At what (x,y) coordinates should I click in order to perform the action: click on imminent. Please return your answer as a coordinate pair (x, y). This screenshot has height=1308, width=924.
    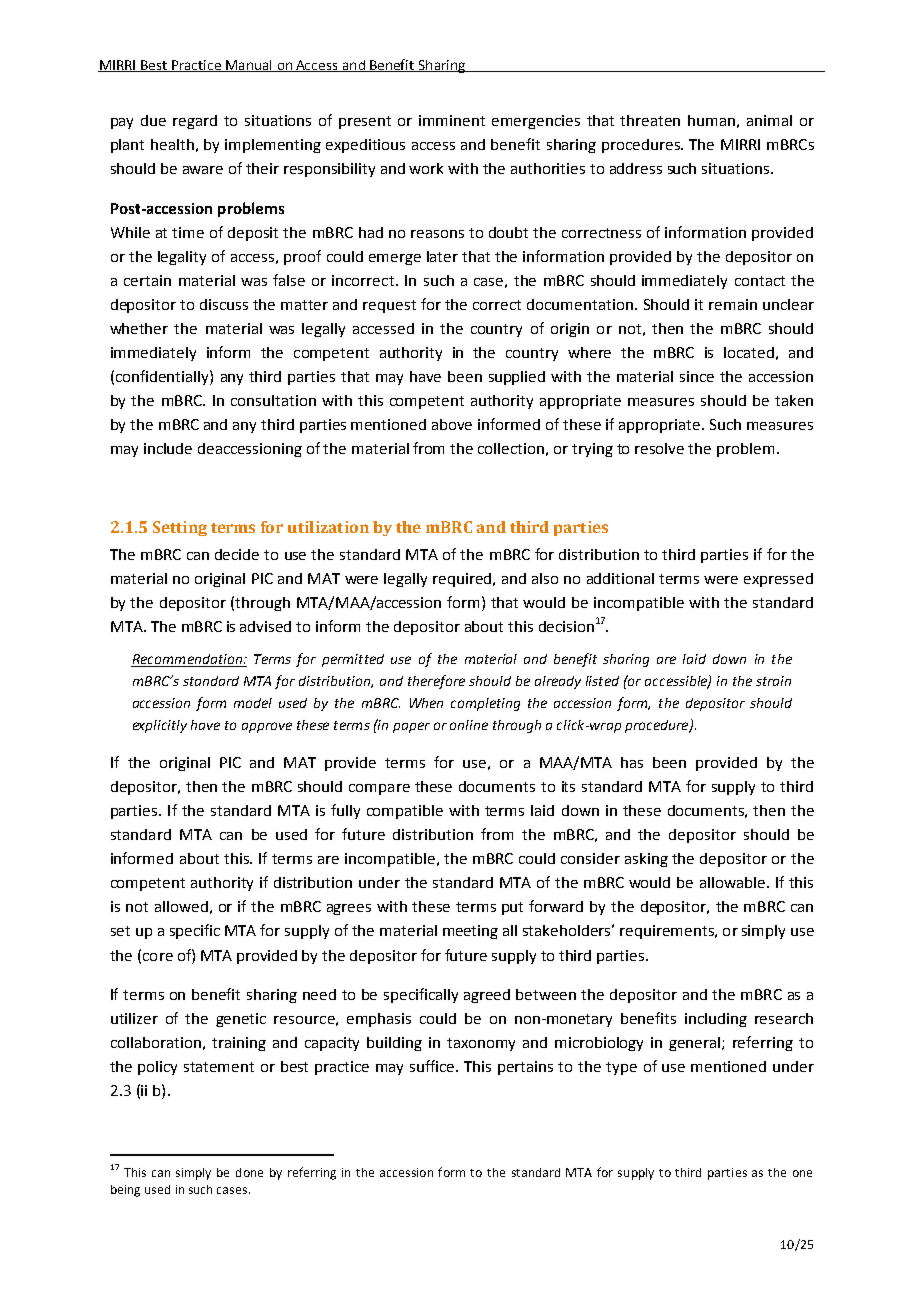
    Looking at the image, I should click on (452, 120).
